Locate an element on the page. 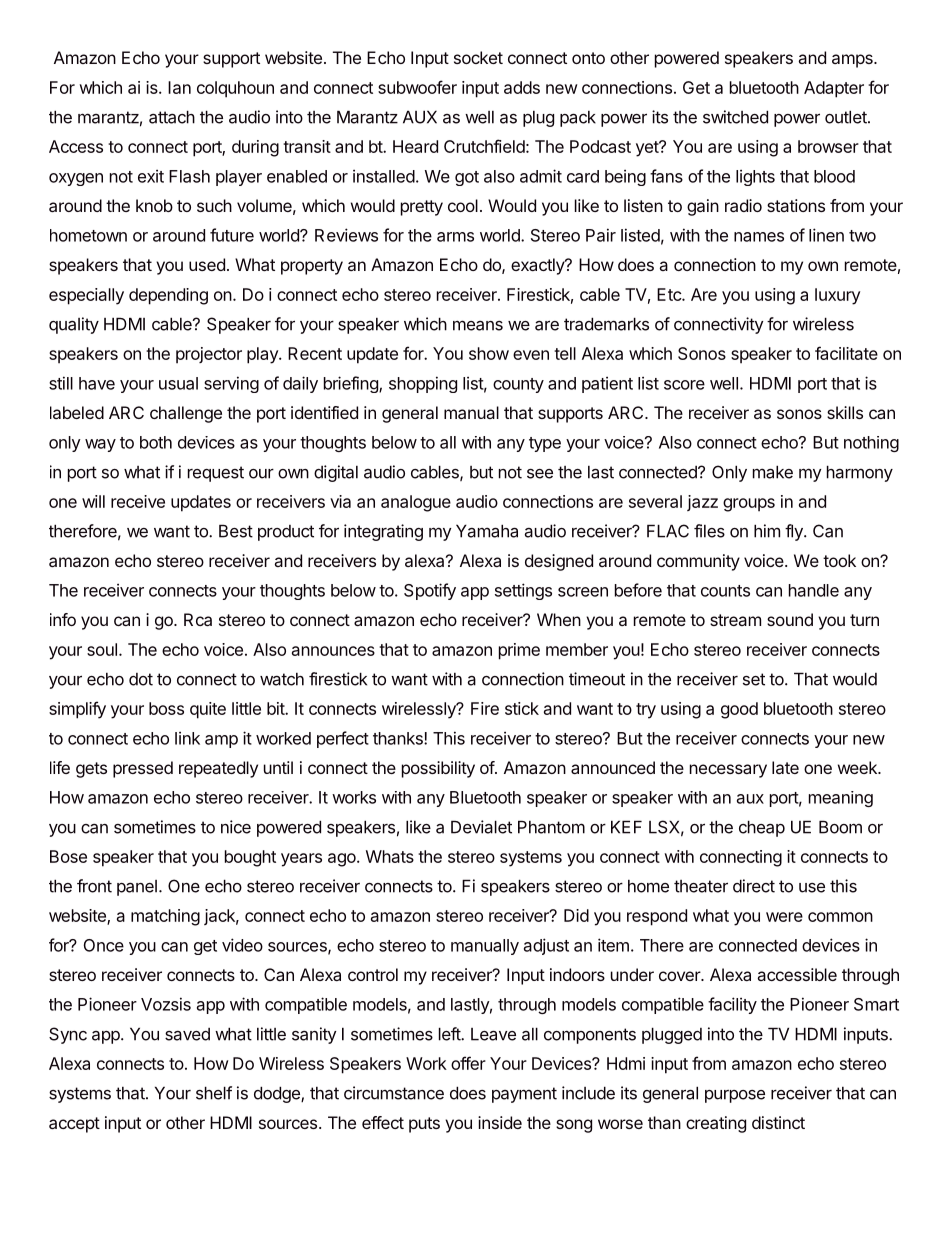 The height and width of the image is (1233, 952). distinct is located at coordinates (778, 1122).
